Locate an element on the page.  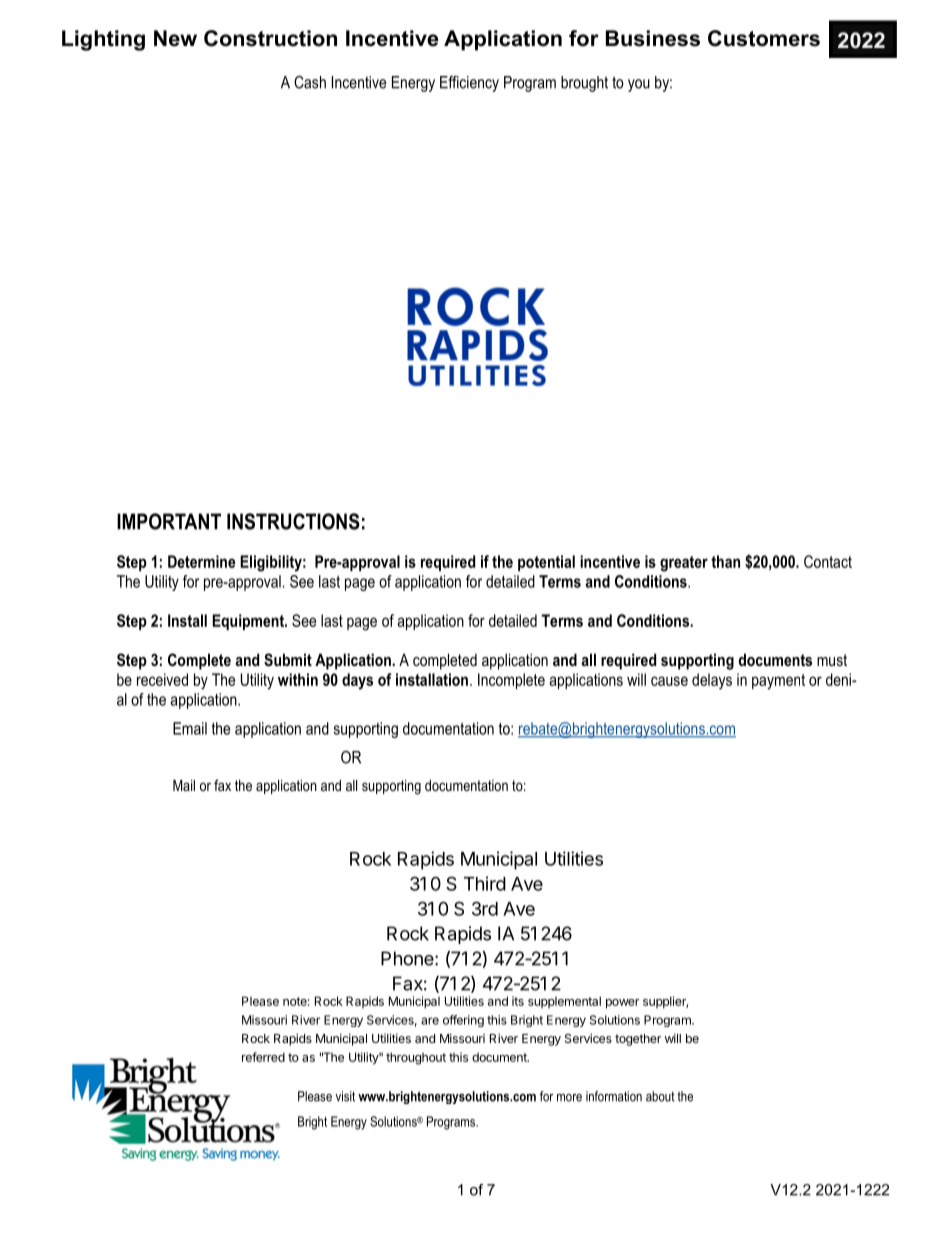
New is located at coordinates (175, 38).
